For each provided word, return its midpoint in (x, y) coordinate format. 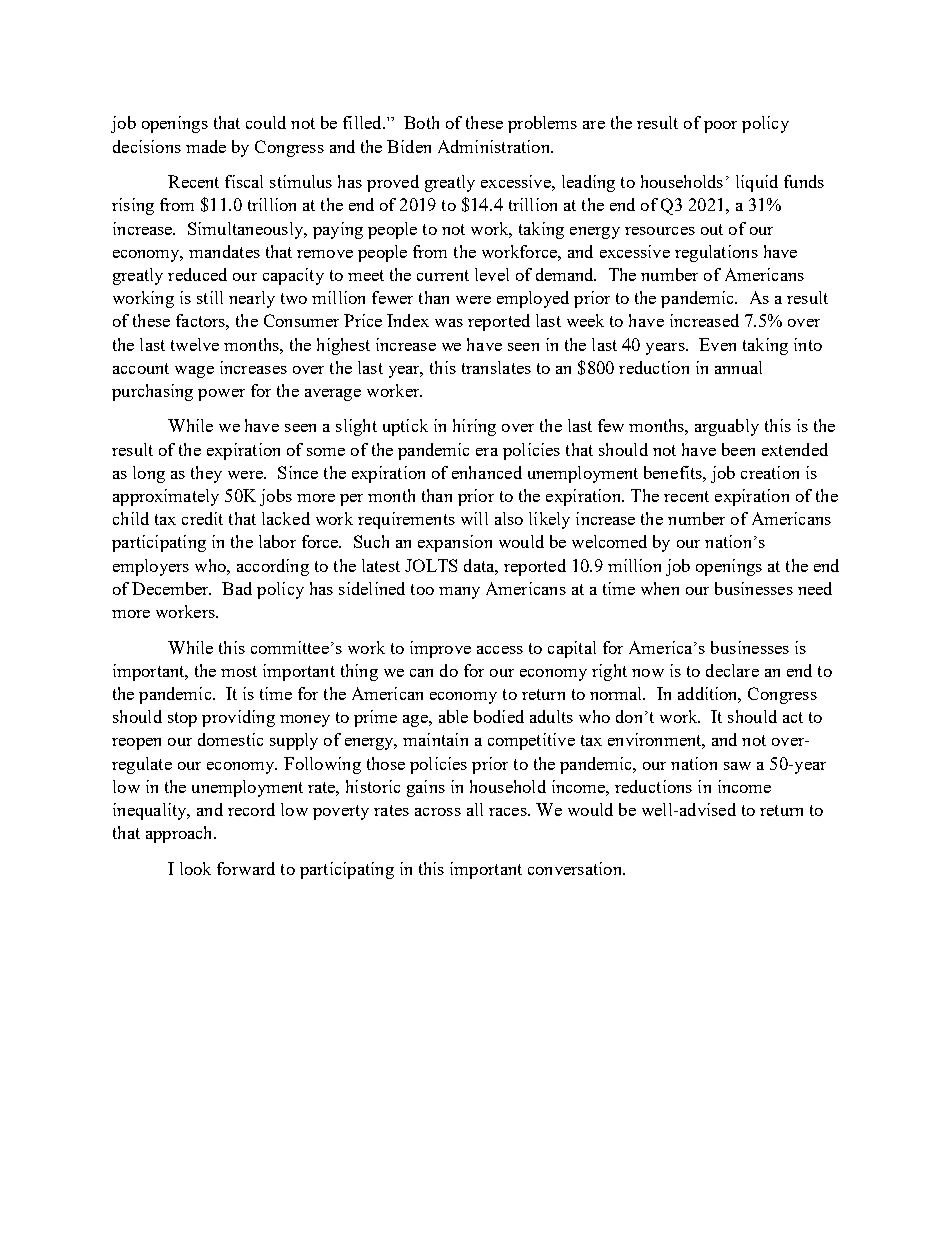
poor (720, 127)
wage (194, 372)
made (206, 146)
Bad (237, 588)
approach (180, 834)
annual (738, 367)
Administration (495, 146)
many (459, 593)
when (660, 588)
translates (496, 367)
